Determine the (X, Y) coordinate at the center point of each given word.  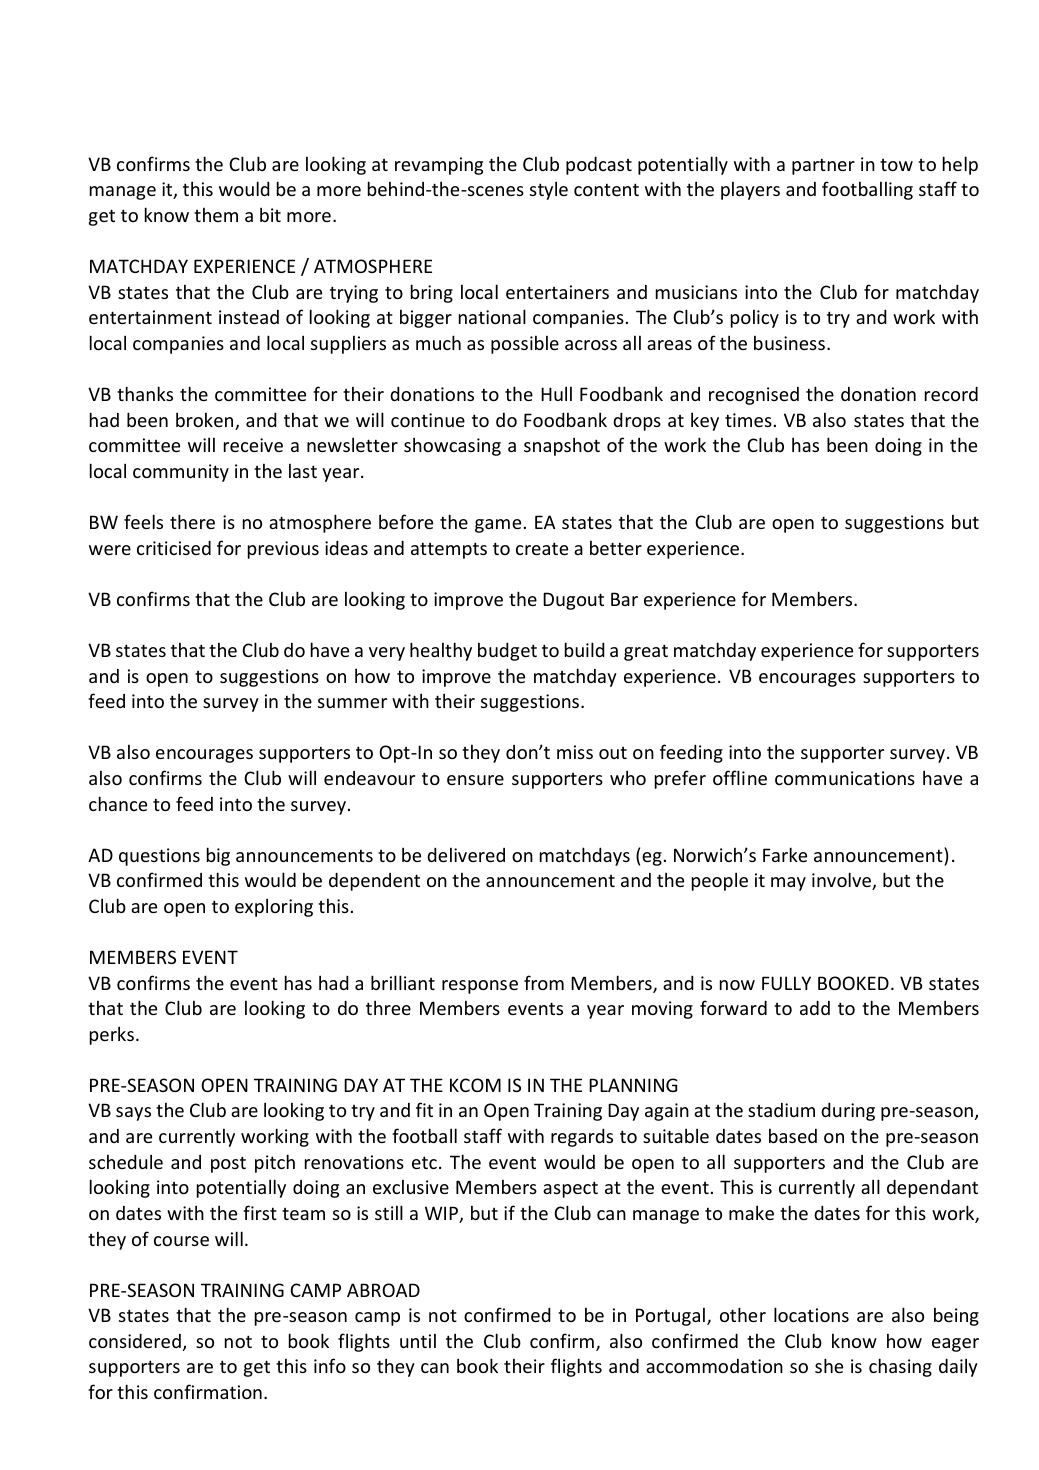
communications (845, 778)
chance (118, 803)
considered (135, 1340)
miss (575, 752)
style (549, 190)
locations (811, 1314)
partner (823, 166)
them (216, 214)
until (418, 1340)
